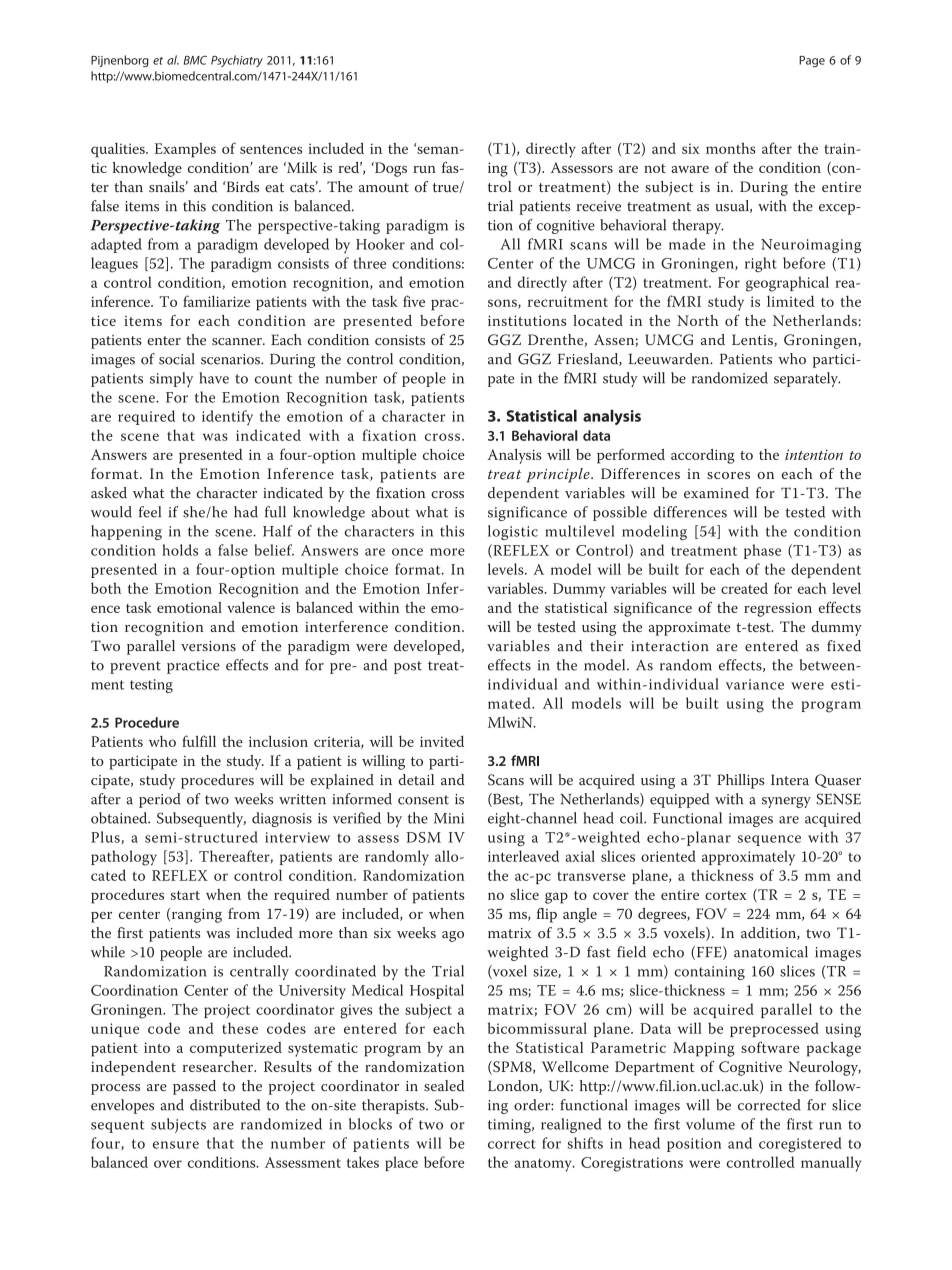  What do you see at coordinates (710, 1124) in the image?
I see `volume` at bounding box center [710, 1124].
